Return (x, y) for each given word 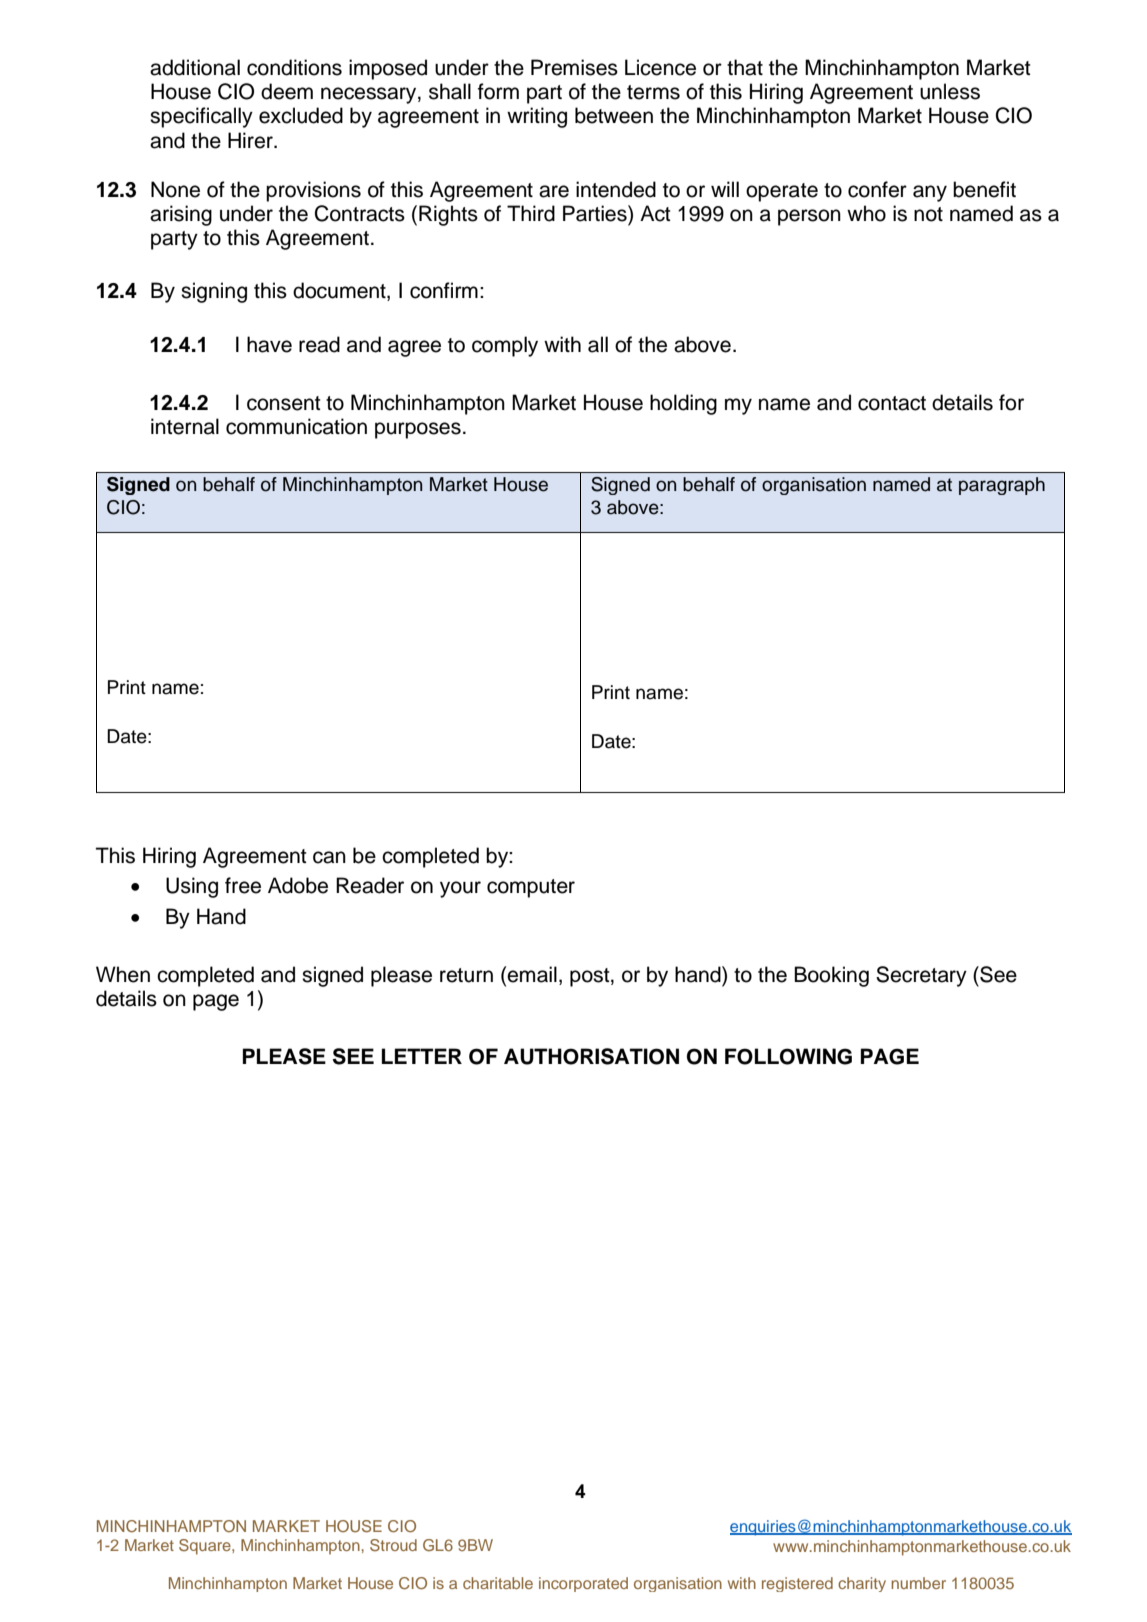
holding (683, 404)
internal (185, 426)
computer (531, 888)
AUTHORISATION (591, 1056)
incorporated (583, 1584)
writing (537, 117)
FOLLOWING (788, 1056)
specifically (201, 117)
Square (206, 1547)
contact (892, 403)
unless (950, 91)
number (918, 1583)
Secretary (921, 976)
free (243, 885)
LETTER (422, 1056)
